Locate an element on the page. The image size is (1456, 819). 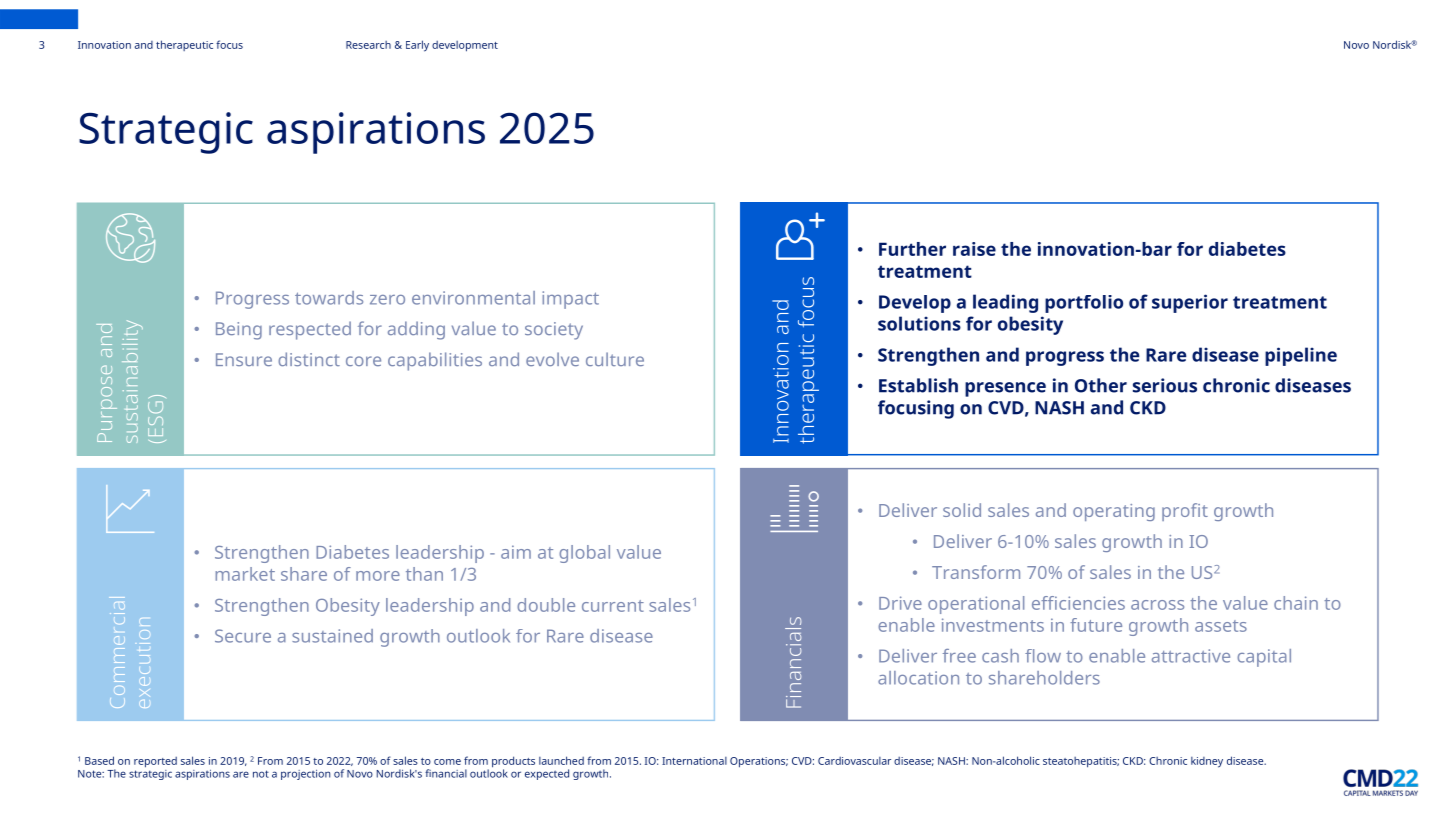
raise is located at coordinates (974, 249).
